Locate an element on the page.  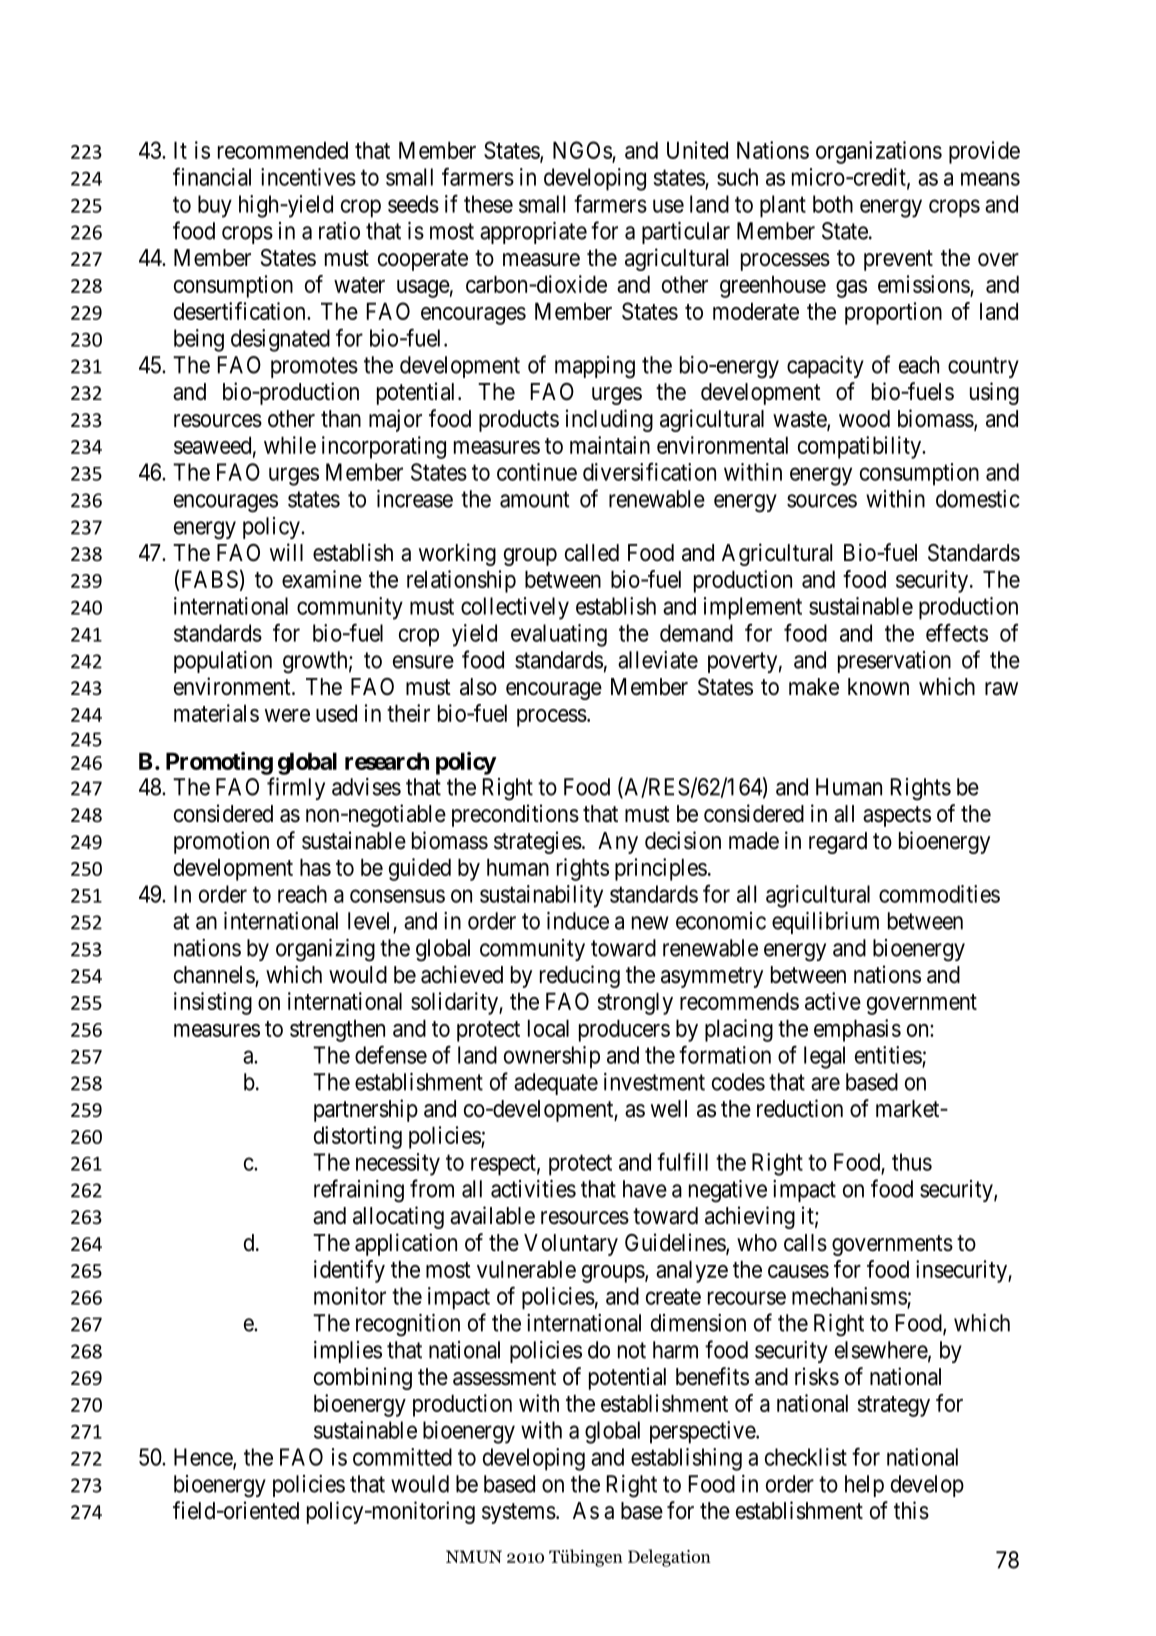
appropriate is located at coordinates (533, 233).
